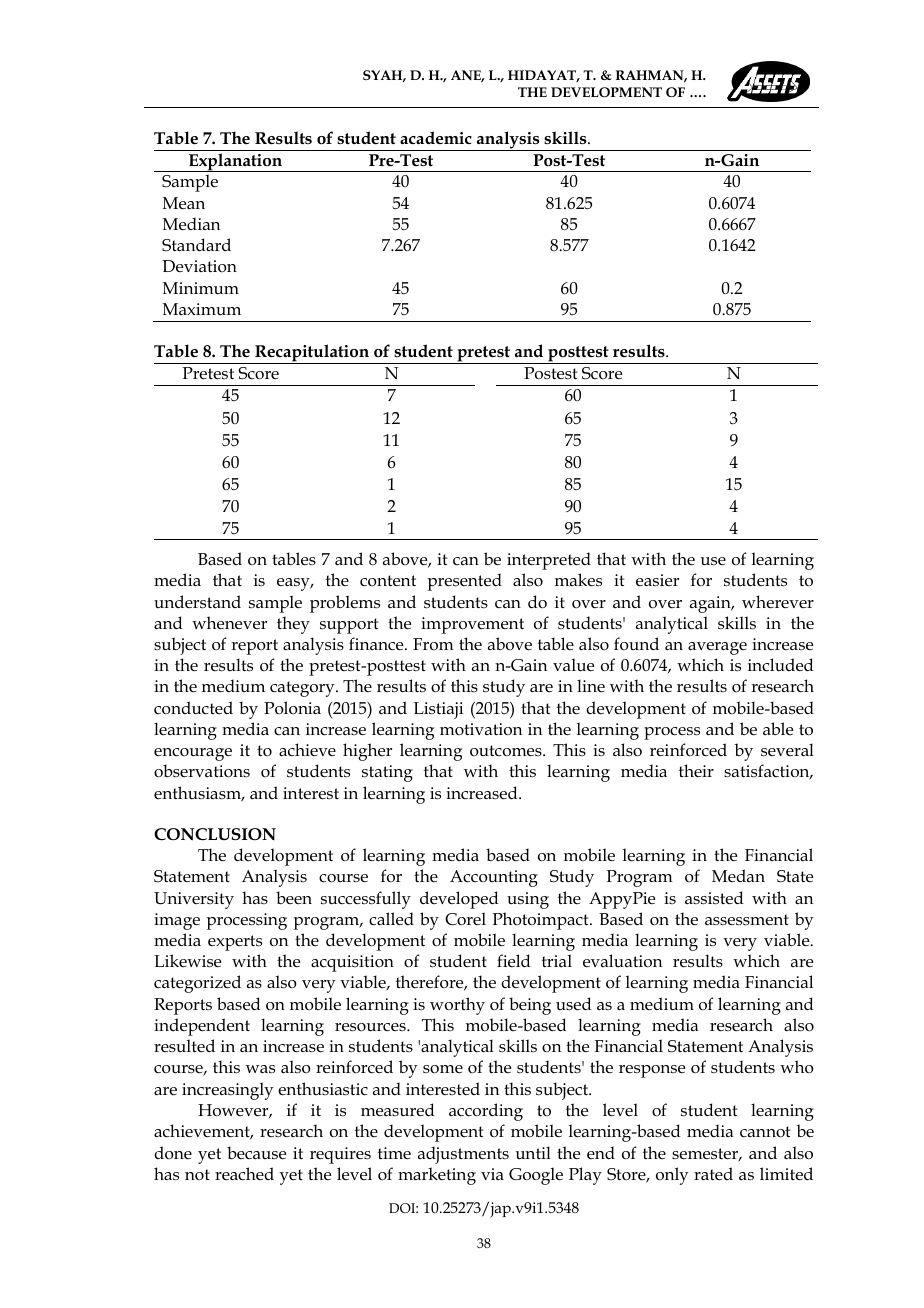 The image size is (924, 1308). Describe the element at coordinates (256, 1153) in the screenshot. I see `because` at that location.
